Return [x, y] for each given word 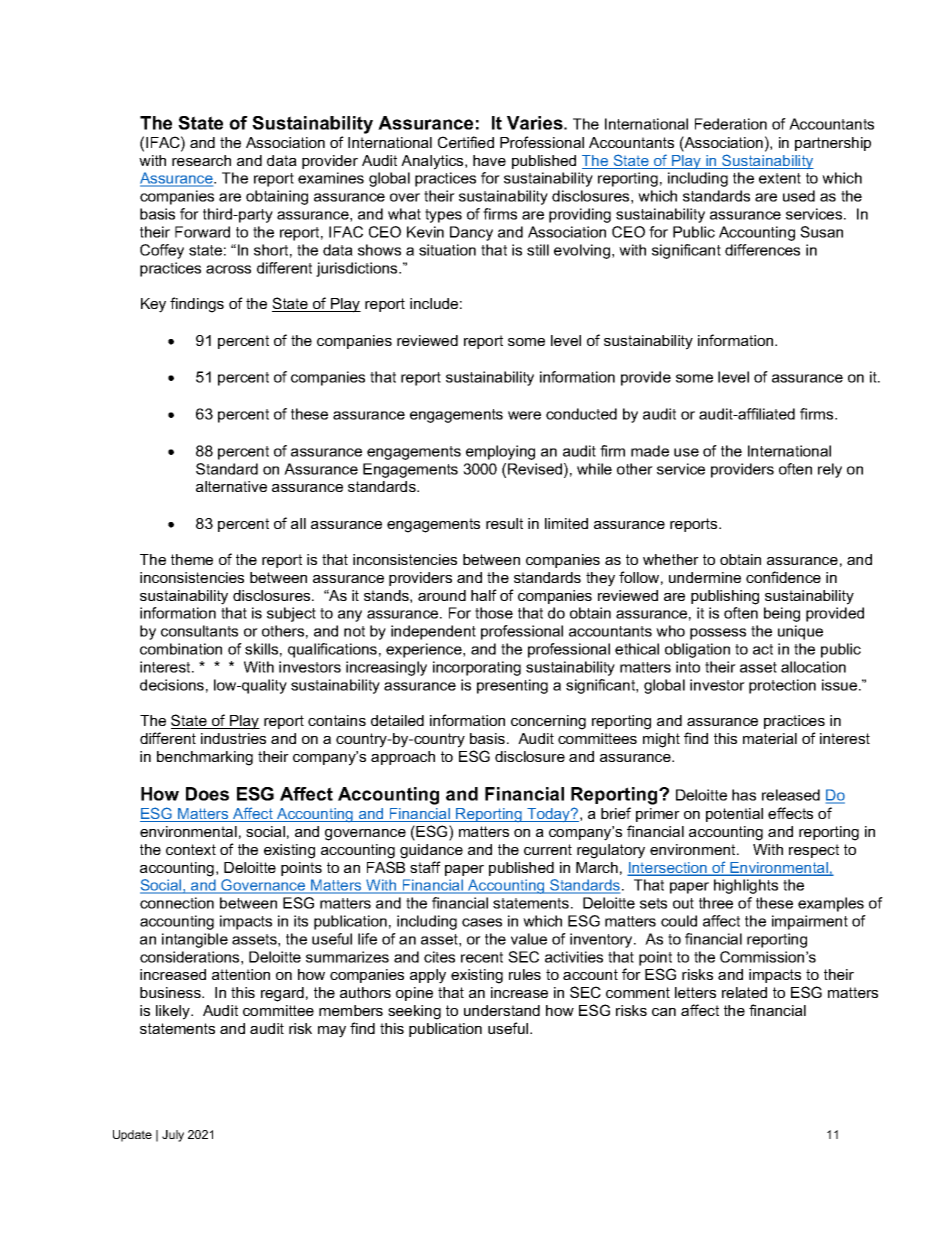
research [201, 160]
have [489, 160]
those [494, 613]
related [744, 992]
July [173, 1136]
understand [502, 1010]
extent [780, 178]
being [782, 614]
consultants [199, 631]
